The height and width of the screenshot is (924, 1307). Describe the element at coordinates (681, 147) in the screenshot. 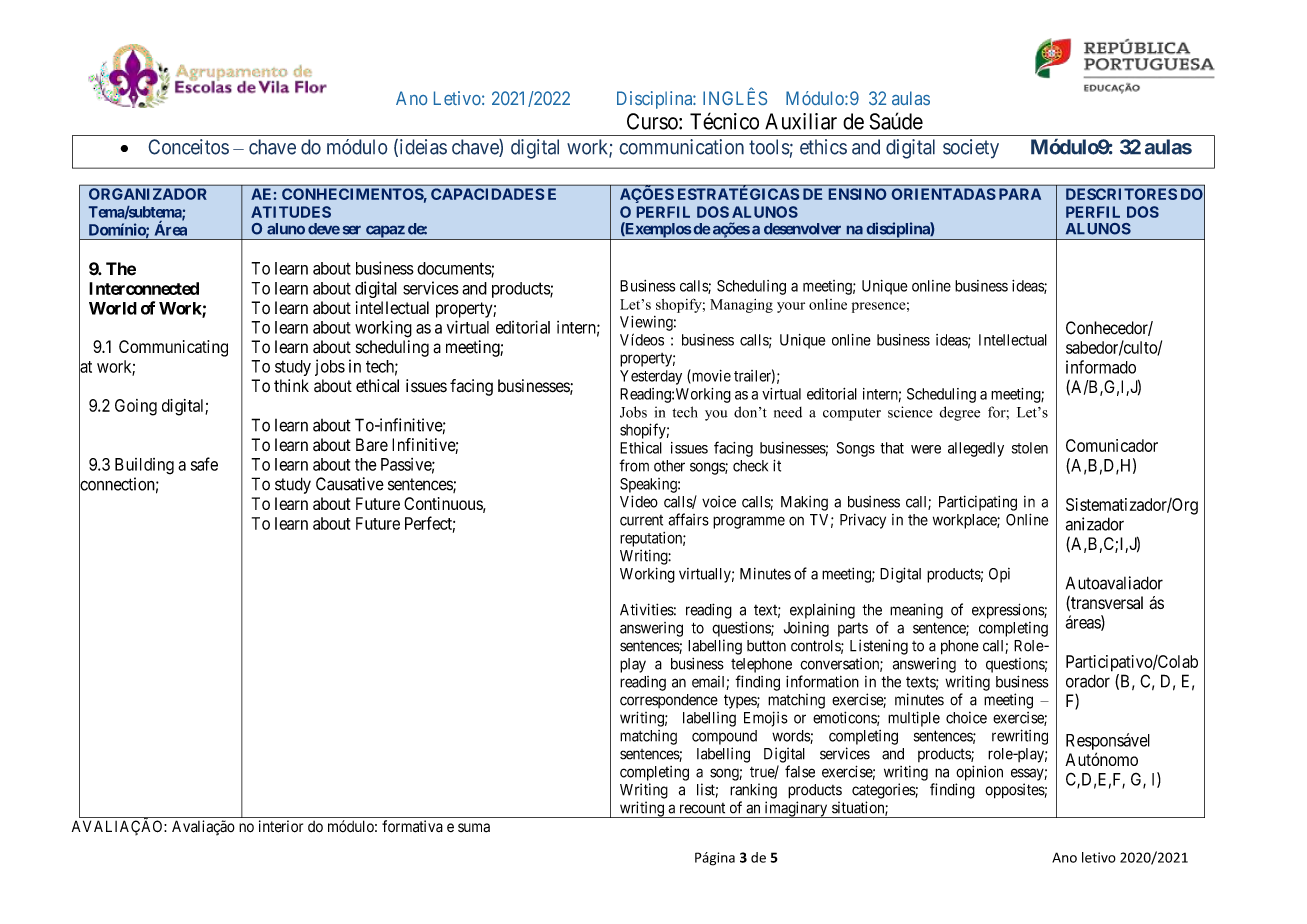

I see `communication` at that location.
